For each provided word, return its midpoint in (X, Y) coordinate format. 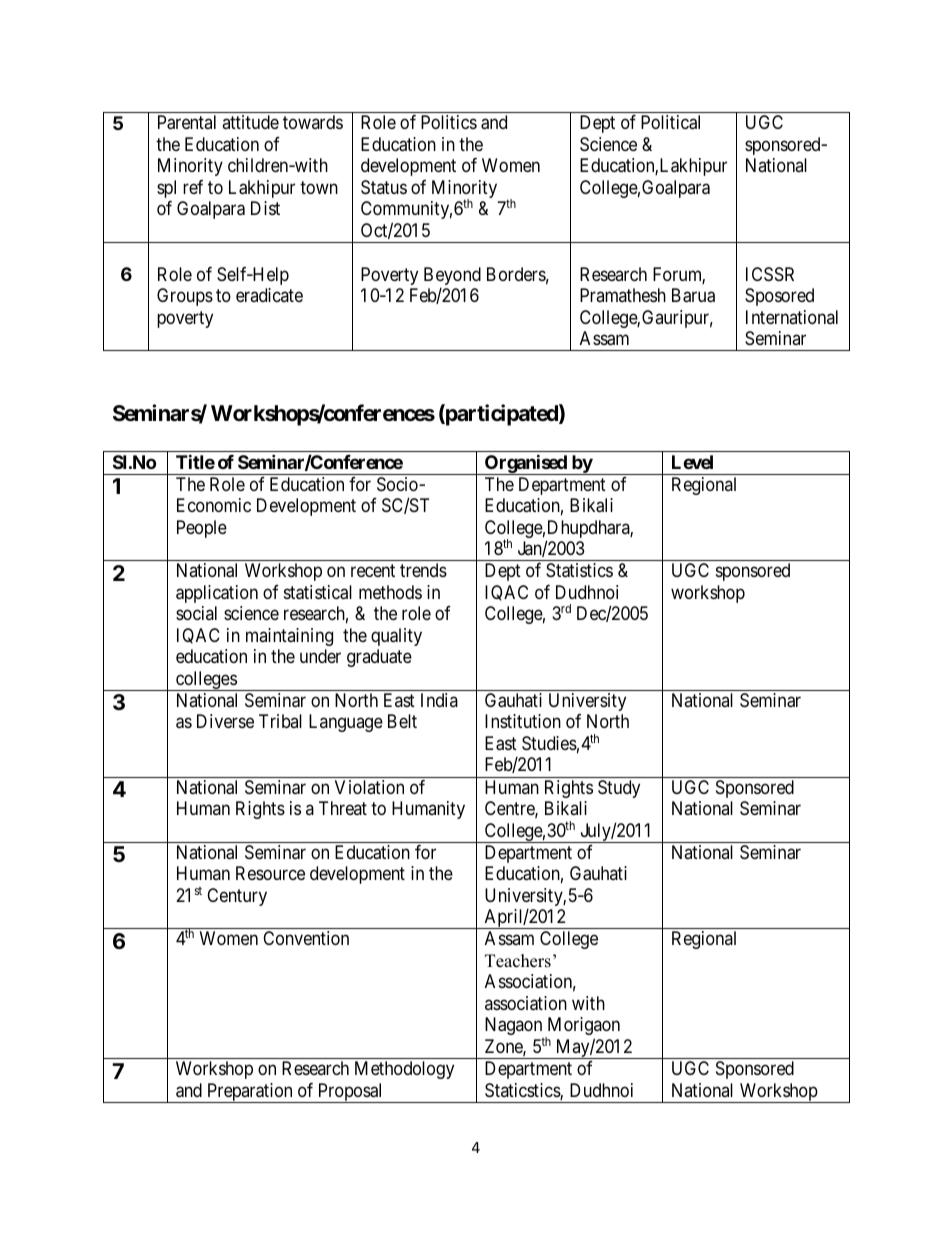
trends (423, 570)
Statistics (579, 570)
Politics (449, 122)
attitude (250, 122)
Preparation (250, 1093)
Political (670, 122)
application (217, 594)
